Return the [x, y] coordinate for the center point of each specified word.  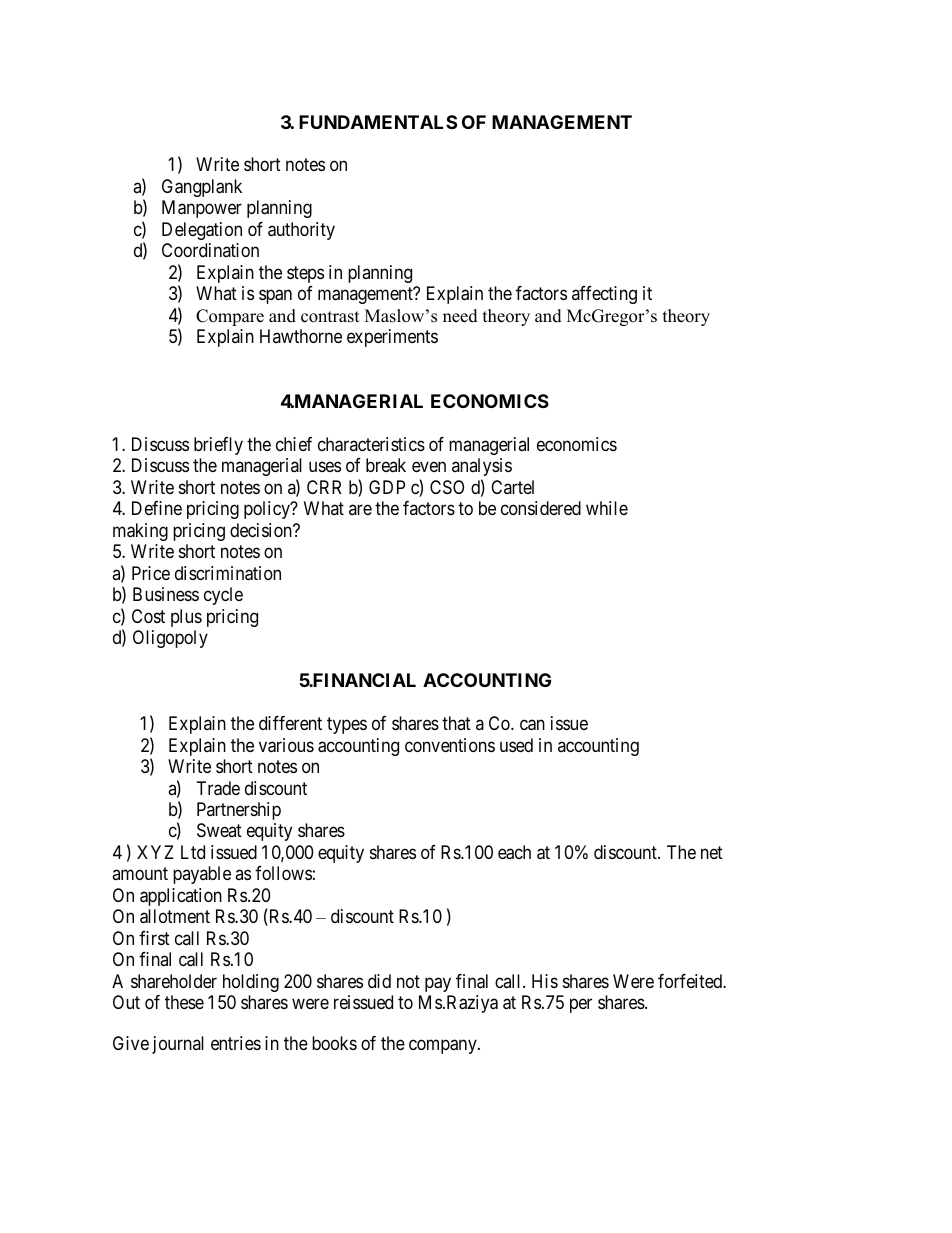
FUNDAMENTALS [378, 122]
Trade [218, 788]
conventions [450, 745]
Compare [230, 317]
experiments [392, 338]
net [712, 852]
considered [541, 508]
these [184, 1002]
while [607, 508]
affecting [604, 295]
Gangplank [202, 188]
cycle [223, 596]
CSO [447, 487]
